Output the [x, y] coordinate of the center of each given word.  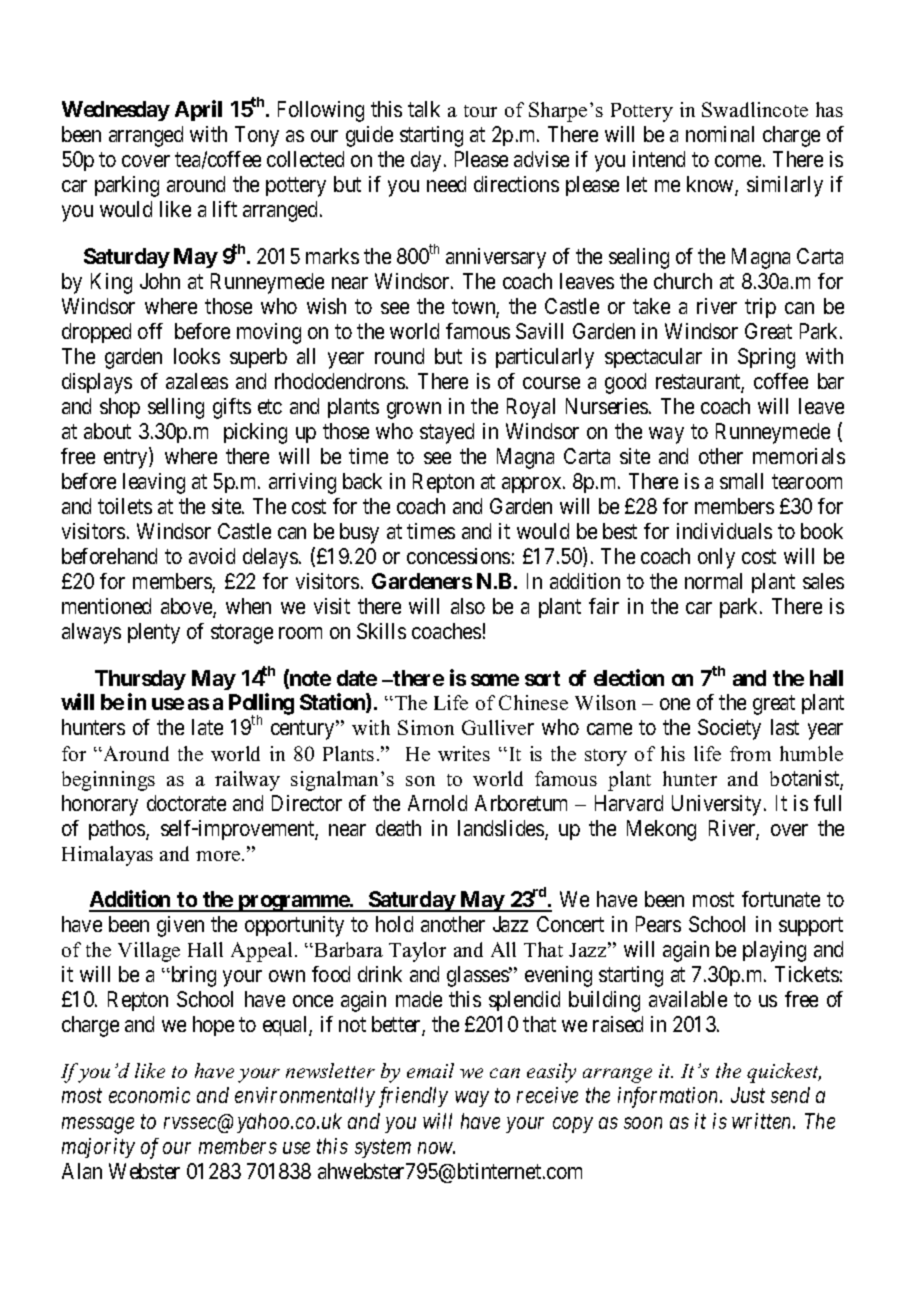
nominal [720, 134]
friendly [413, 1097]
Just [748, 1095]
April [198, 110]
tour [480, 111]
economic [149, 1095]
